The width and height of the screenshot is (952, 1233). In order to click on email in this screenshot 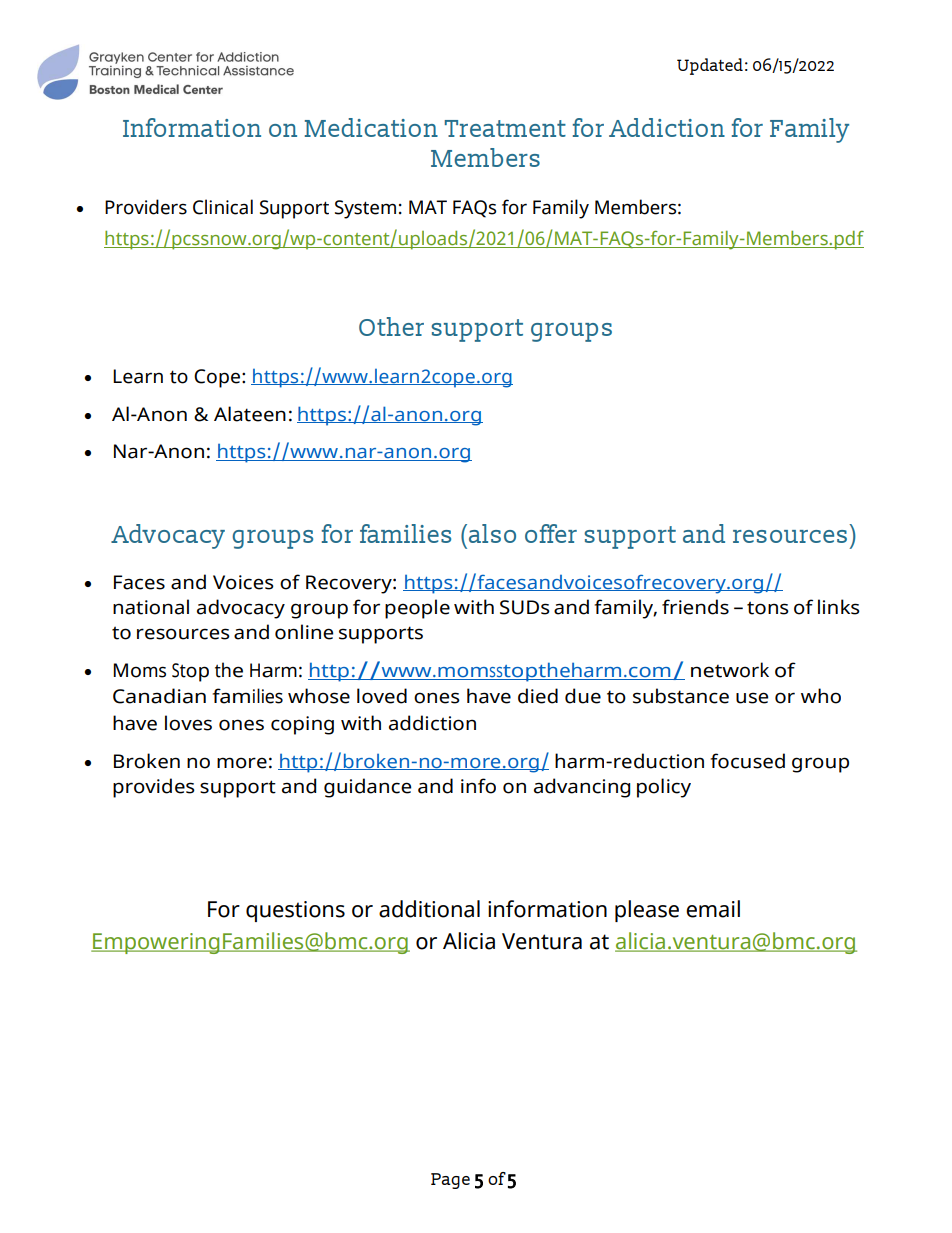, I will do `click(713, 909)`.
